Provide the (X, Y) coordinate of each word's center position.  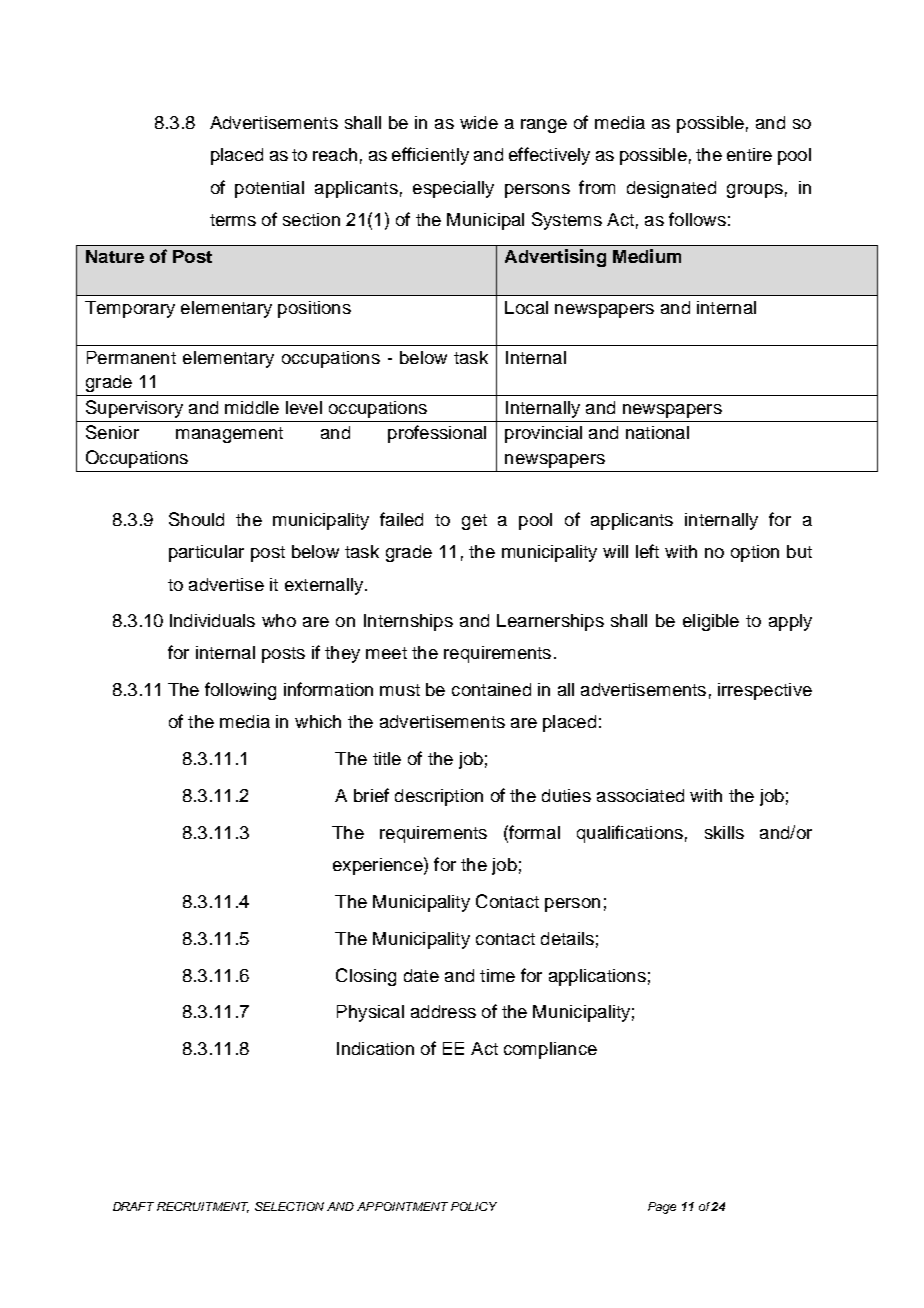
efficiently (430, 156)
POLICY (474, 1206)
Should (196, 519)
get (474, 522)
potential (269, 189)
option (755, 553)
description (439, 797)
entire (749, 154)
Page (662, 1208)
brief (371, 795)
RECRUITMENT (203, 1207)
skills (724, 832)
